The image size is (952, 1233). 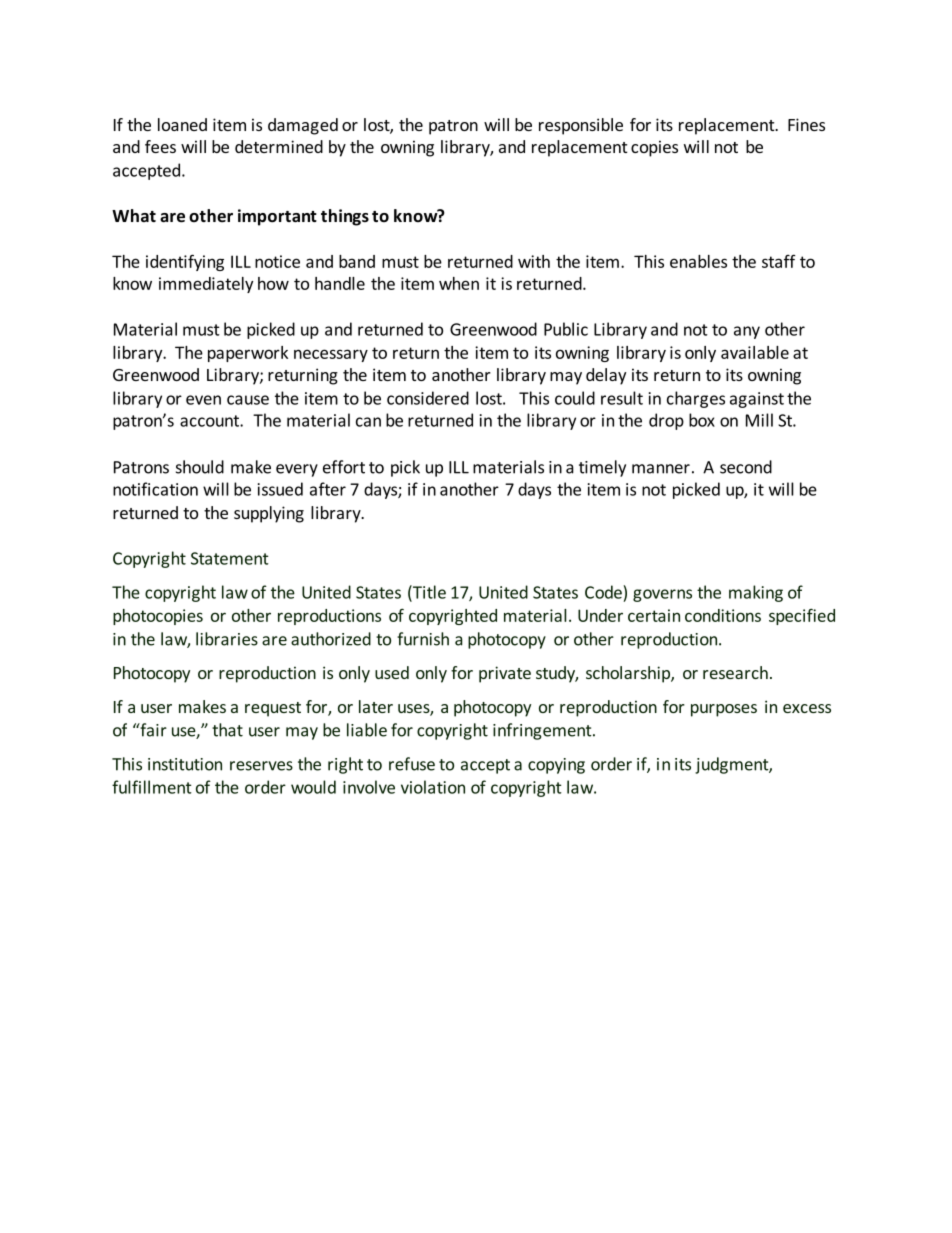 What do you see at coordinates (433, 787) in the document?
I see `violation` at bounding box center [433, 787].
